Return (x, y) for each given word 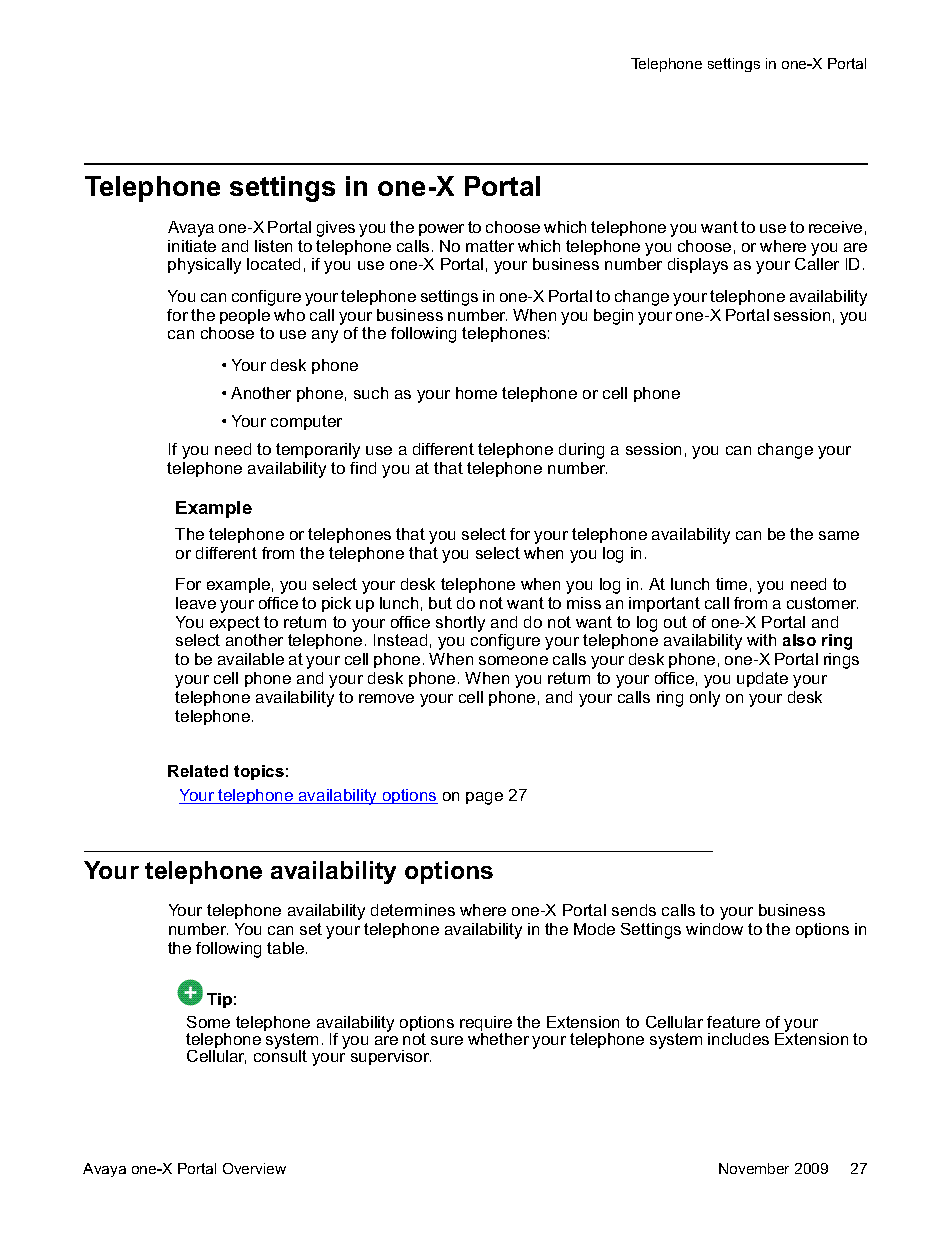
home (476, 393)
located (273, 264)
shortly (460, 624)
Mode (594, 929)
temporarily (318, 451)
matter (490, 246)
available (251, 659)
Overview (254, 1168)
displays (698, 266)
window (714, 929)
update (762, 679)
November (754, 1168)
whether (498, 1039)
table (287, 948)
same (839, 535)
